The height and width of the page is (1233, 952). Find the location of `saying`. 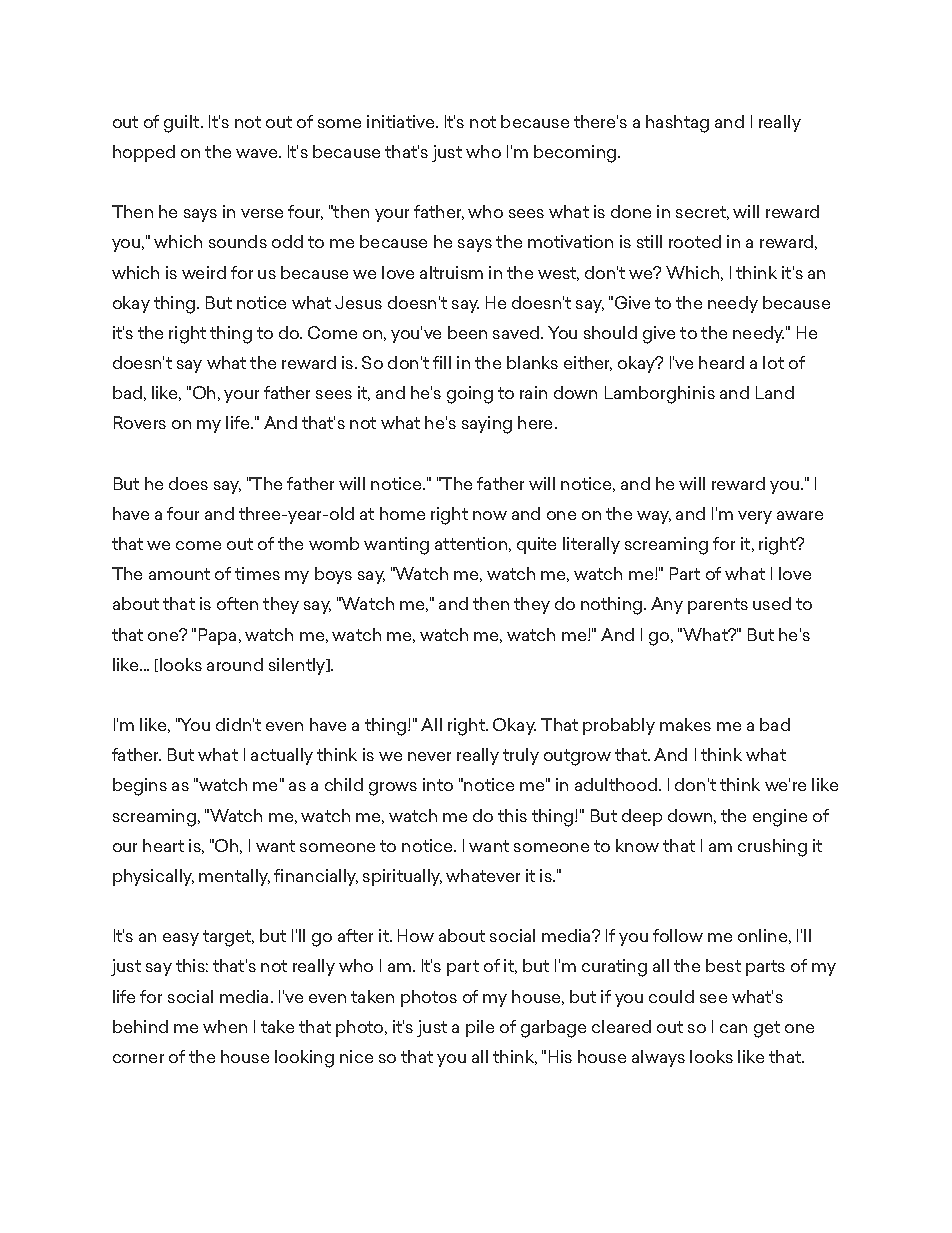

saying is located at coordinates (487, 425).
